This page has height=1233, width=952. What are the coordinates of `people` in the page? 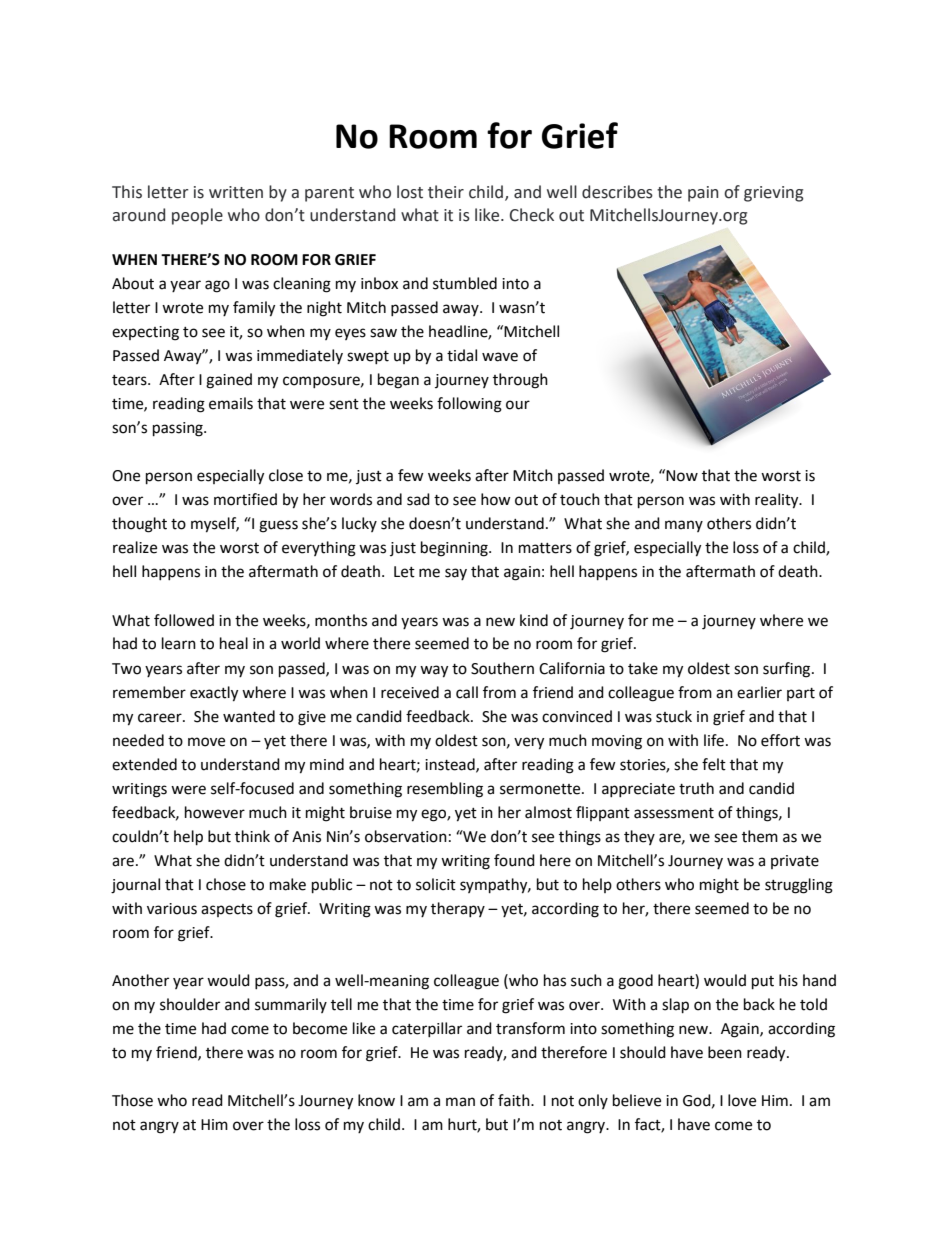 It's located at (197, 216).
